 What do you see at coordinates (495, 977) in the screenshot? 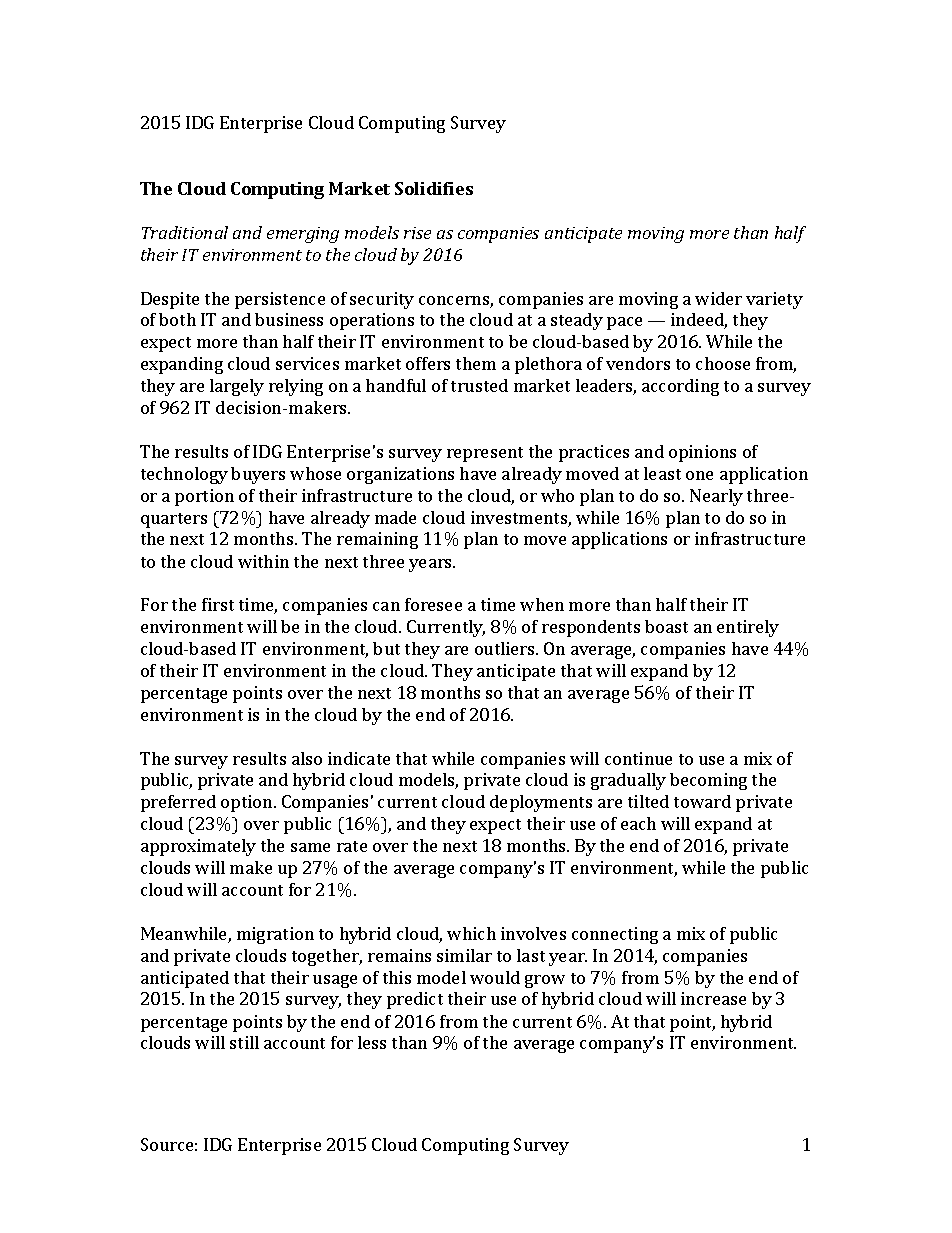
I see `would` at bounding box center [495, 977].
